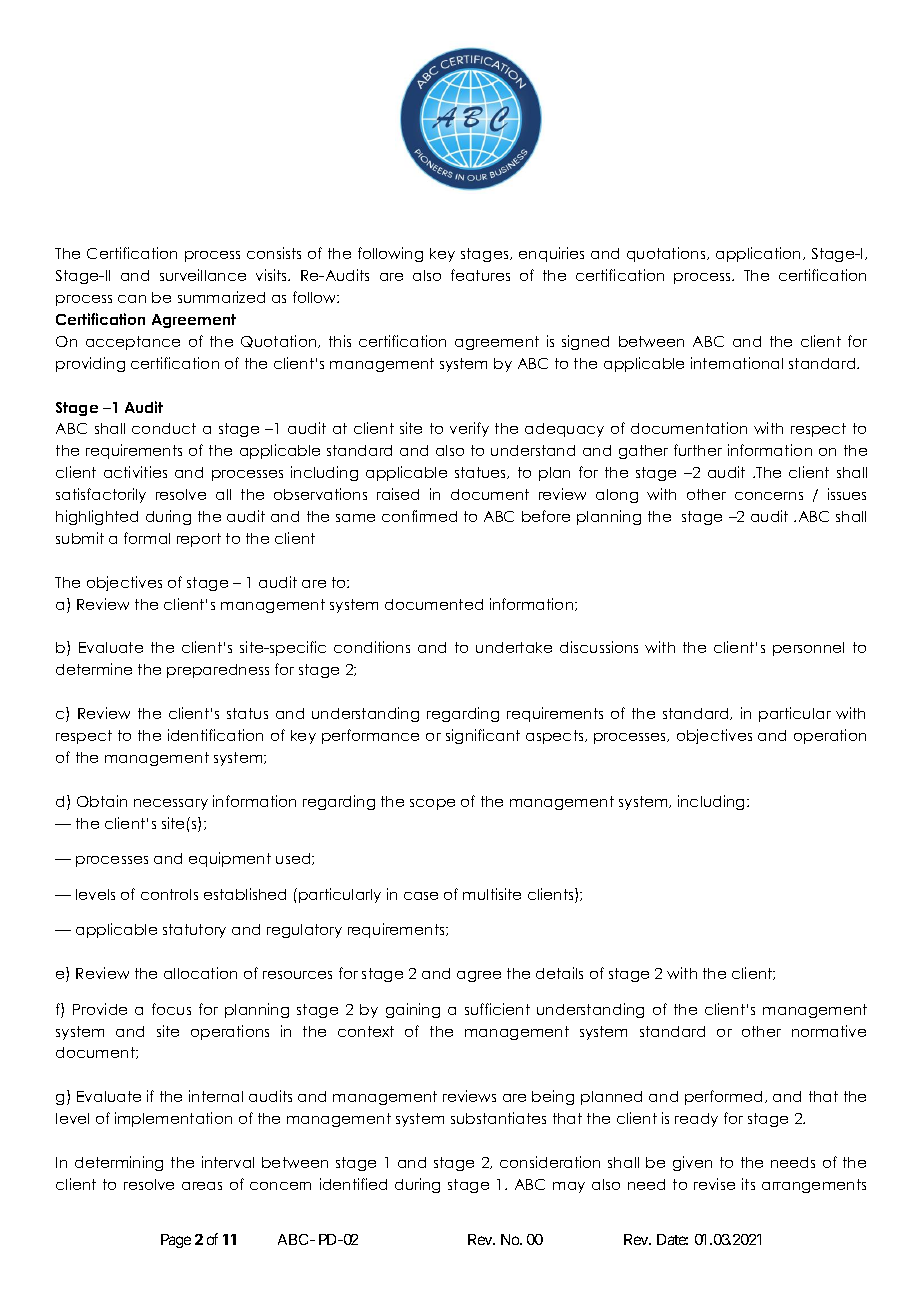  What do you see at coordinates (200, 973) in the document?
I see `allocation` at bounding box center [200, 973].
